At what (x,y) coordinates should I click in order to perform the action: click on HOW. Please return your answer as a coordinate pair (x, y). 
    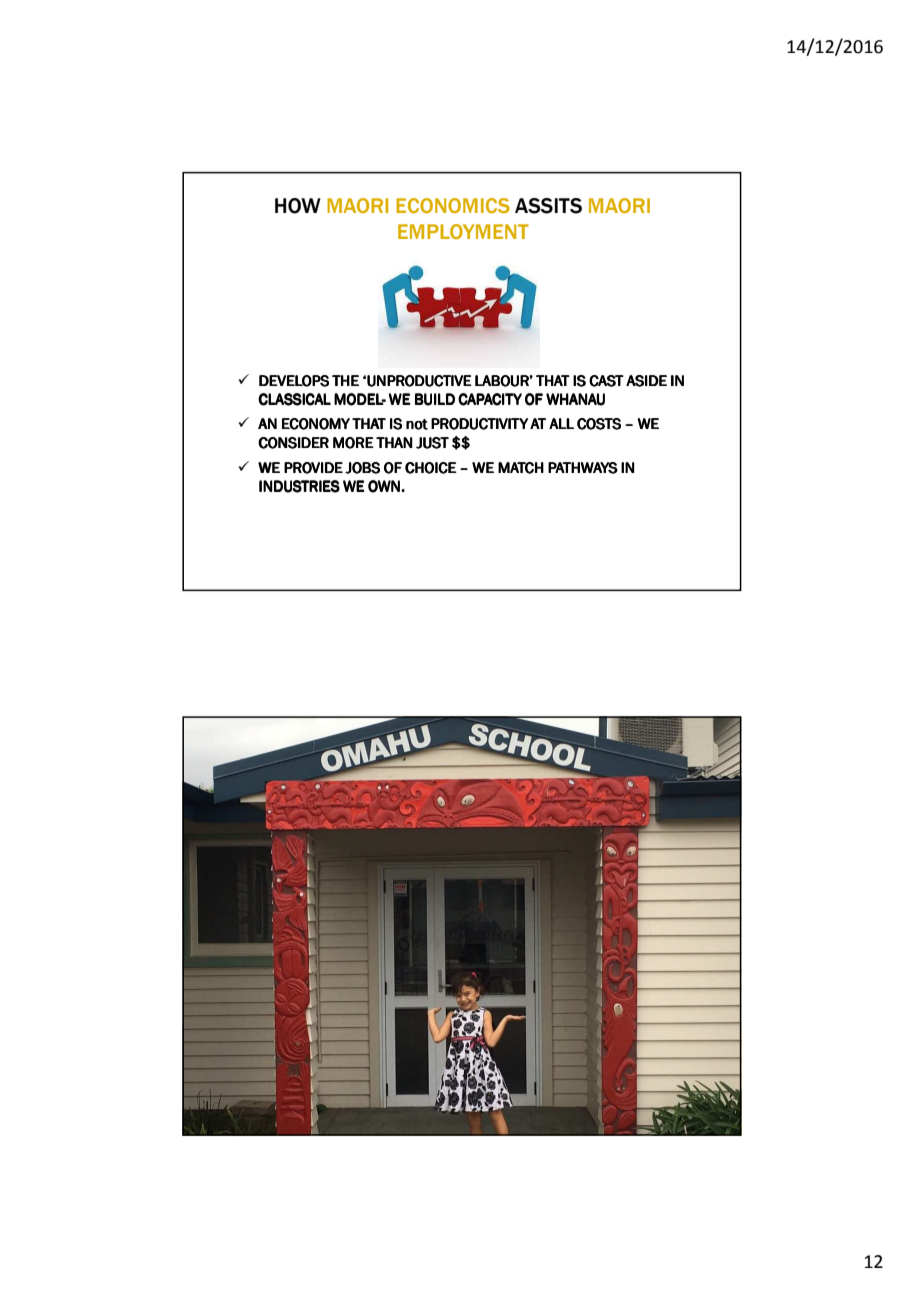
    Looking at the image, I should click on (298, 206).
